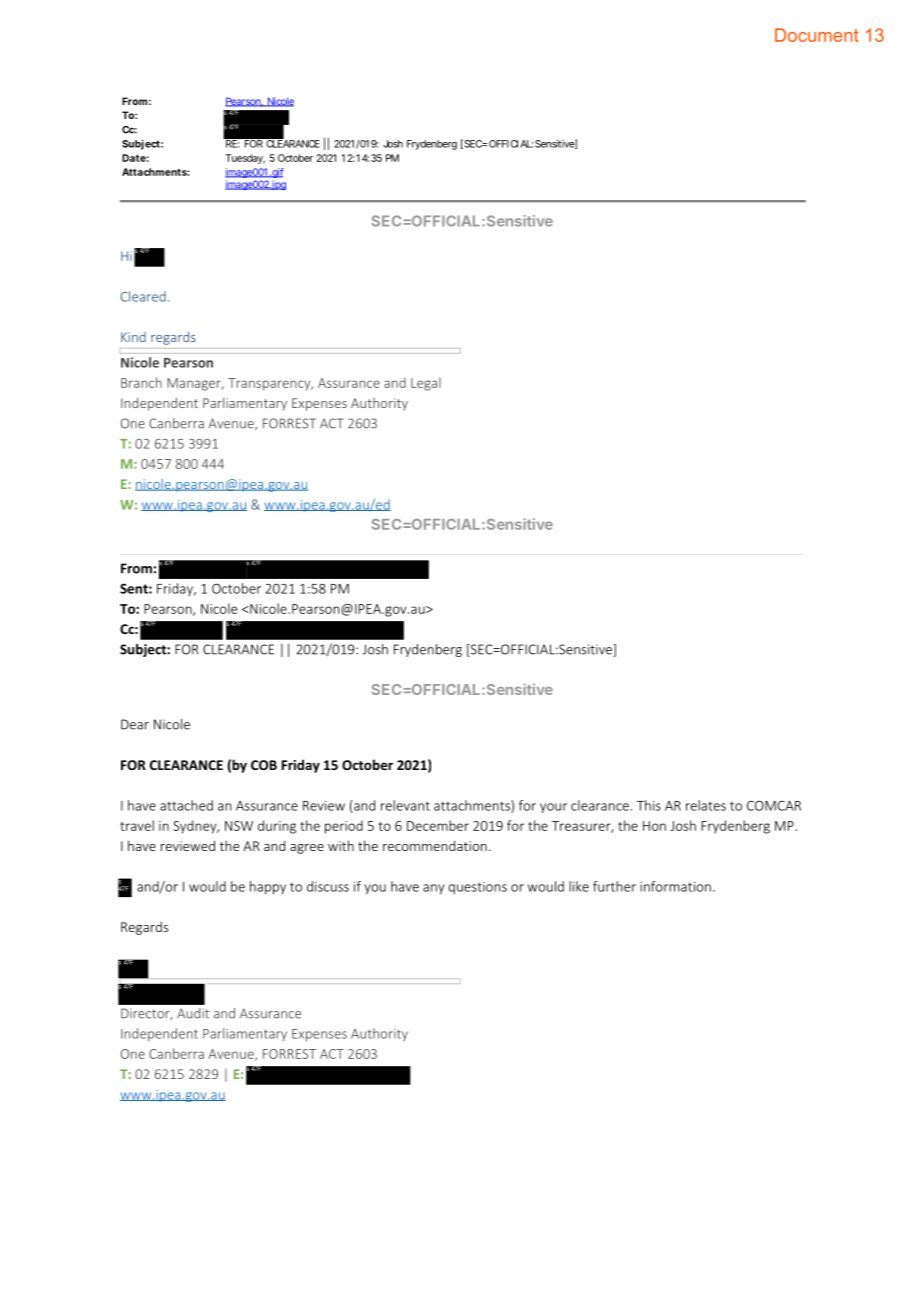  I want to click on Document, so click(817, 35).
